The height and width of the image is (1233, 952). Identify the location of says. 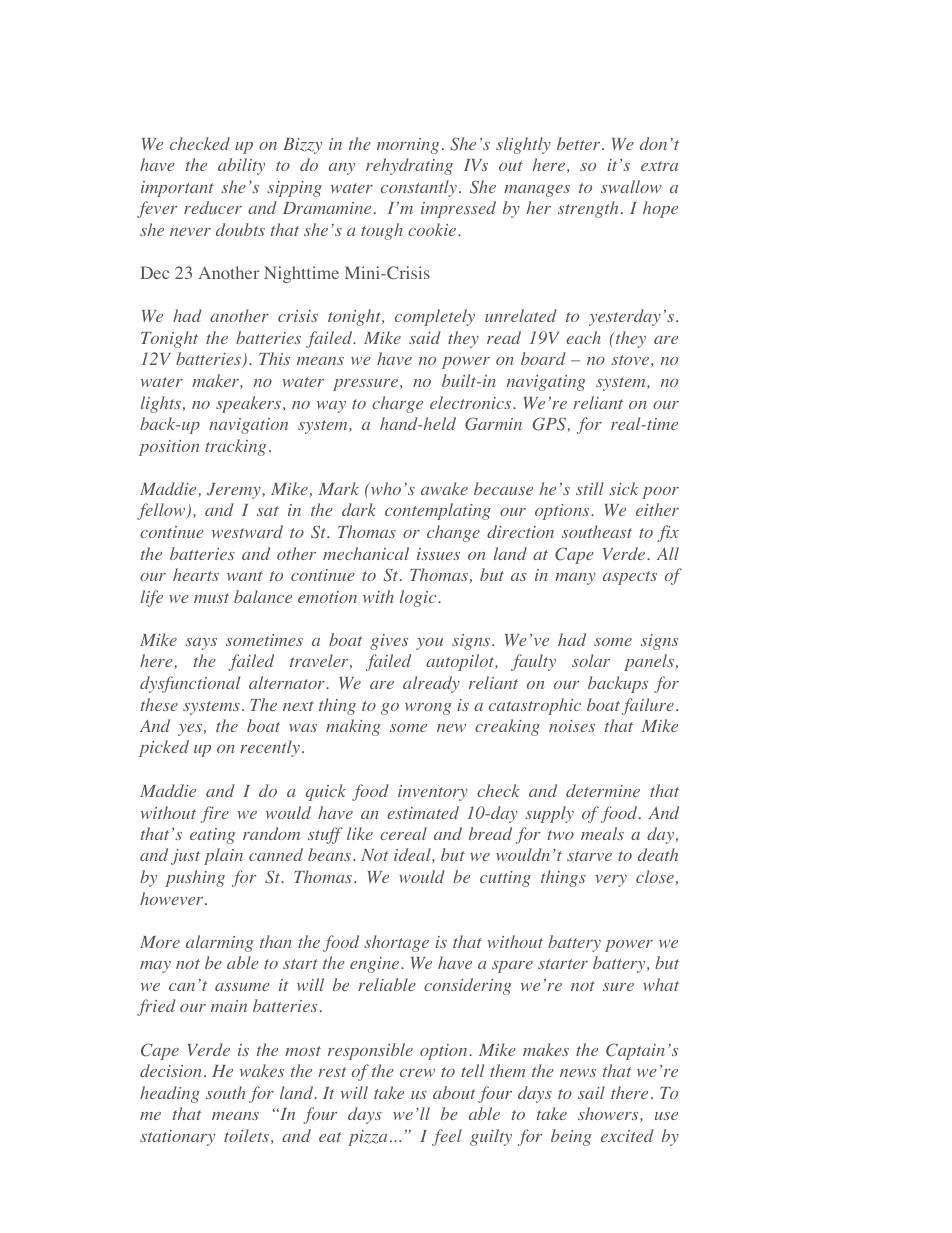
(201, 644).
